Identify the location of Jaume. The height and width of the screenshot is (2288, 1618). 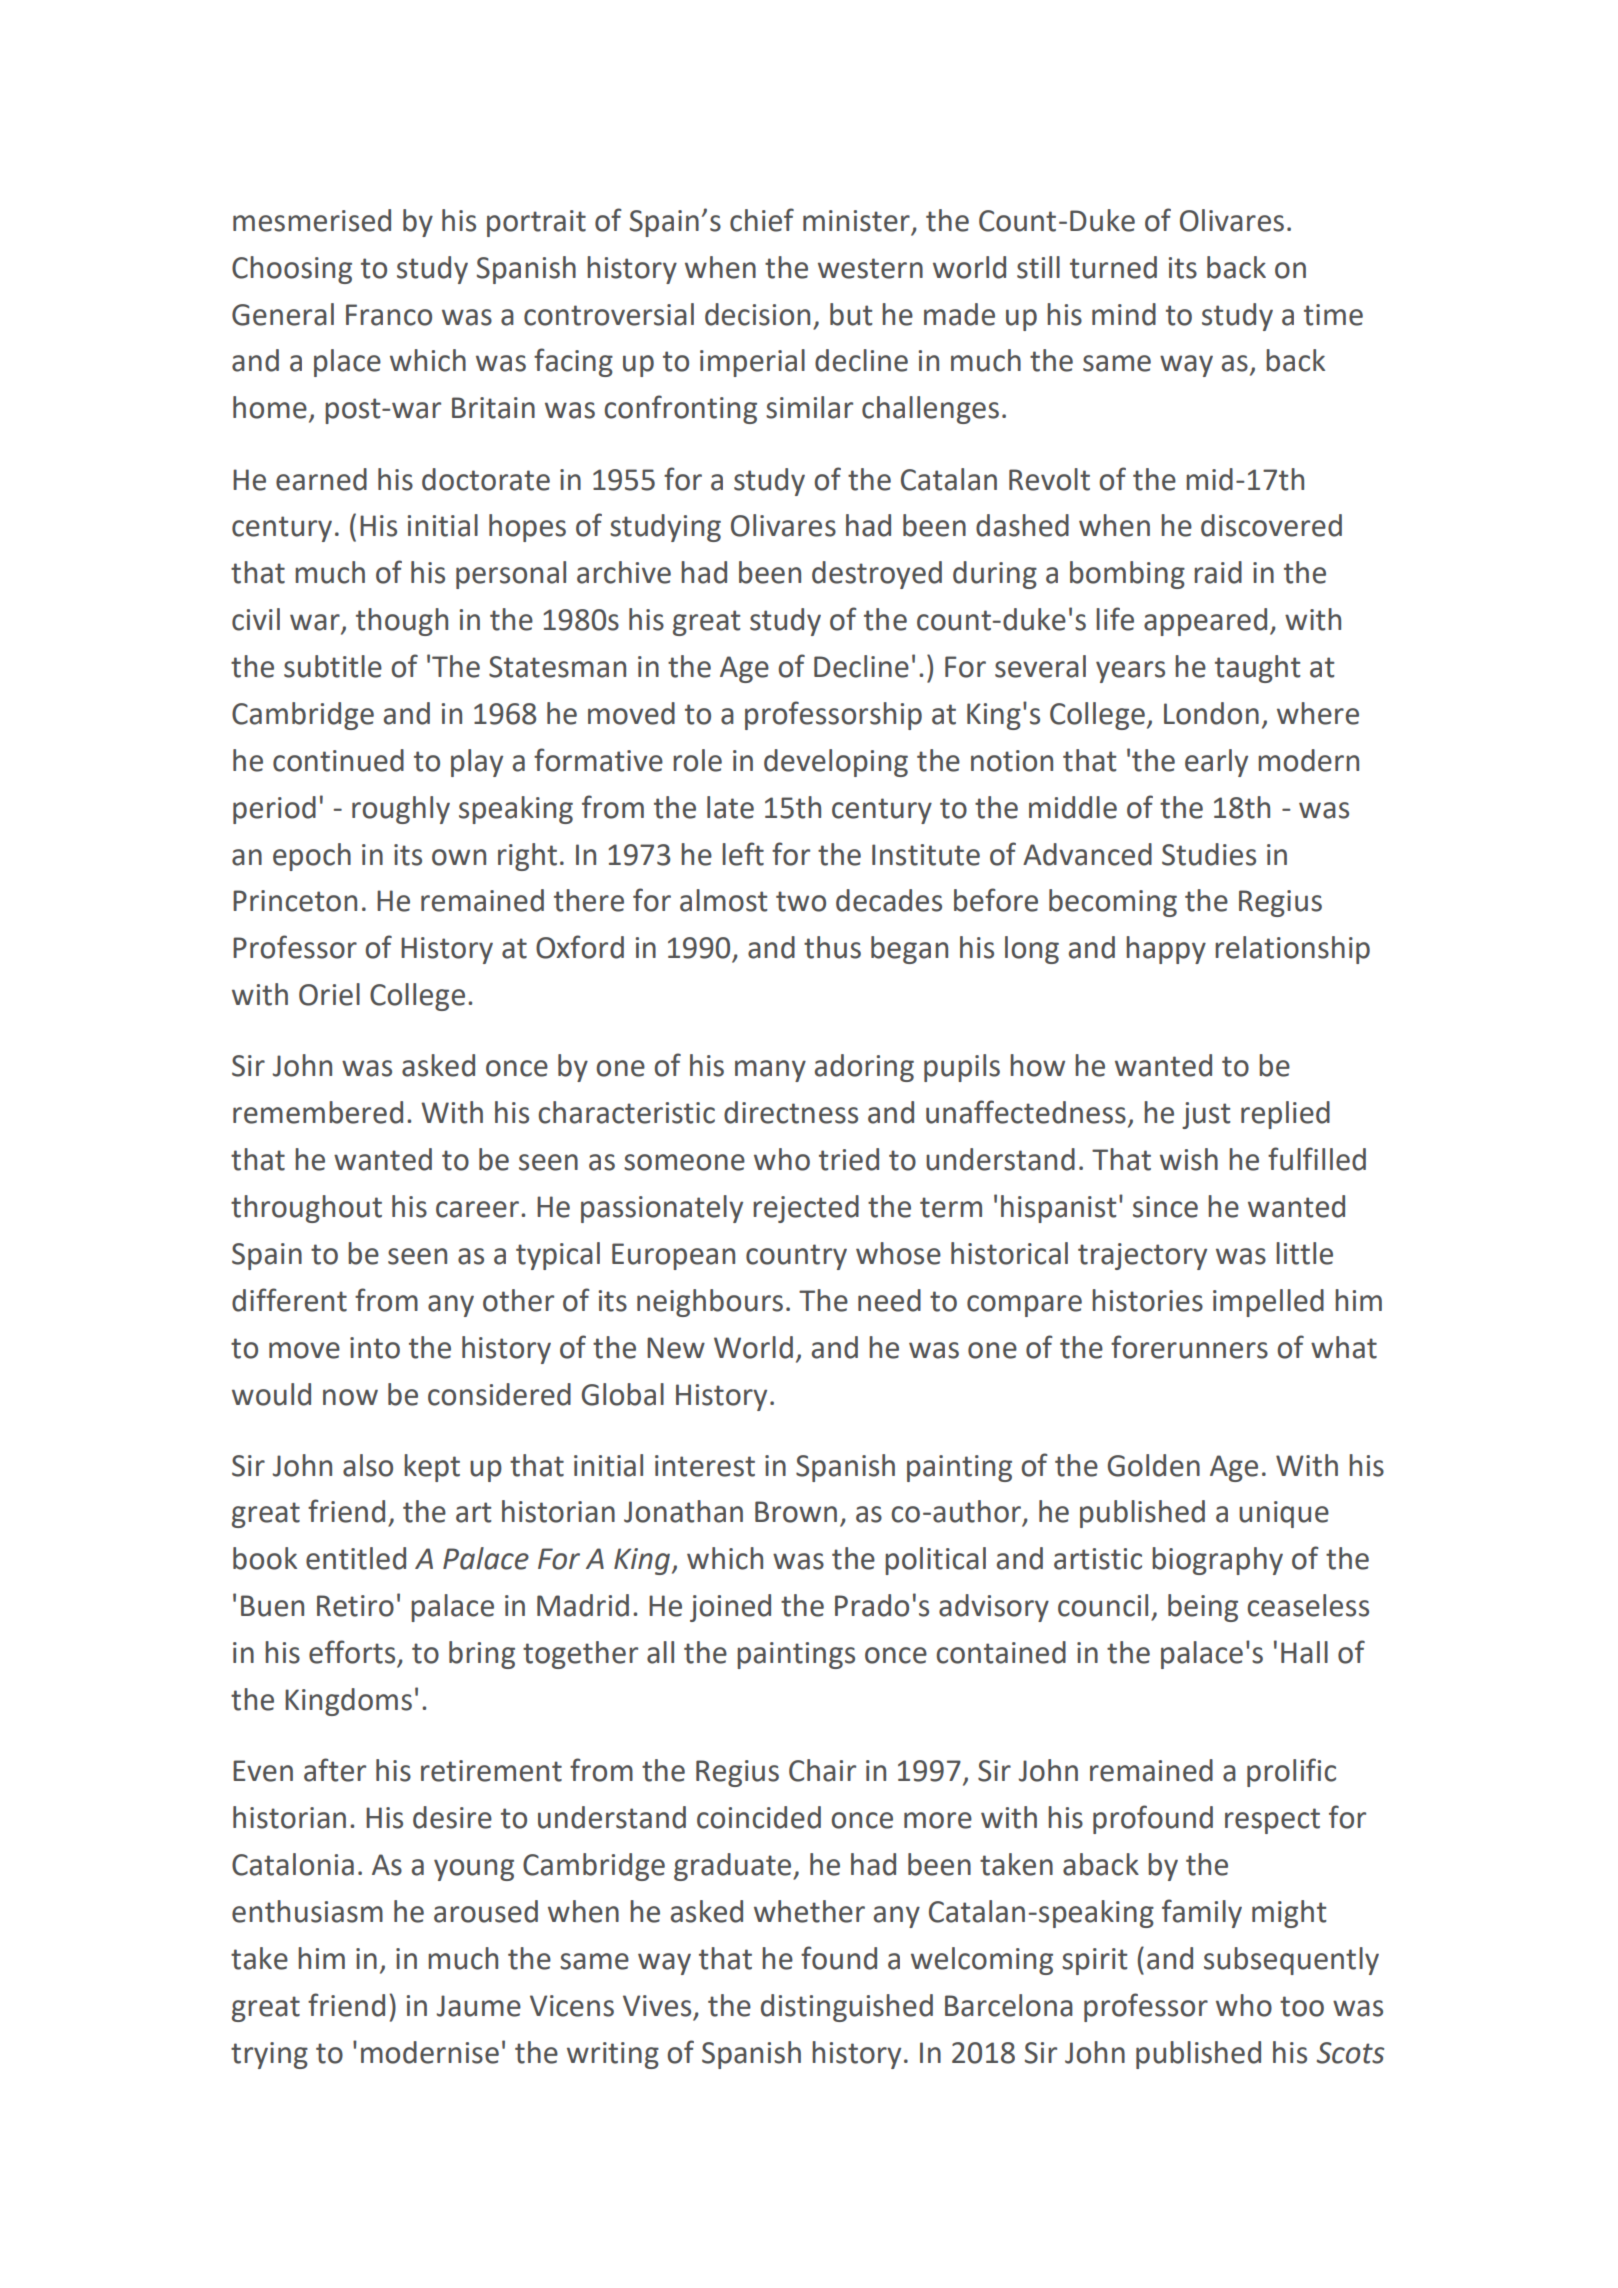
(478, 2006).
